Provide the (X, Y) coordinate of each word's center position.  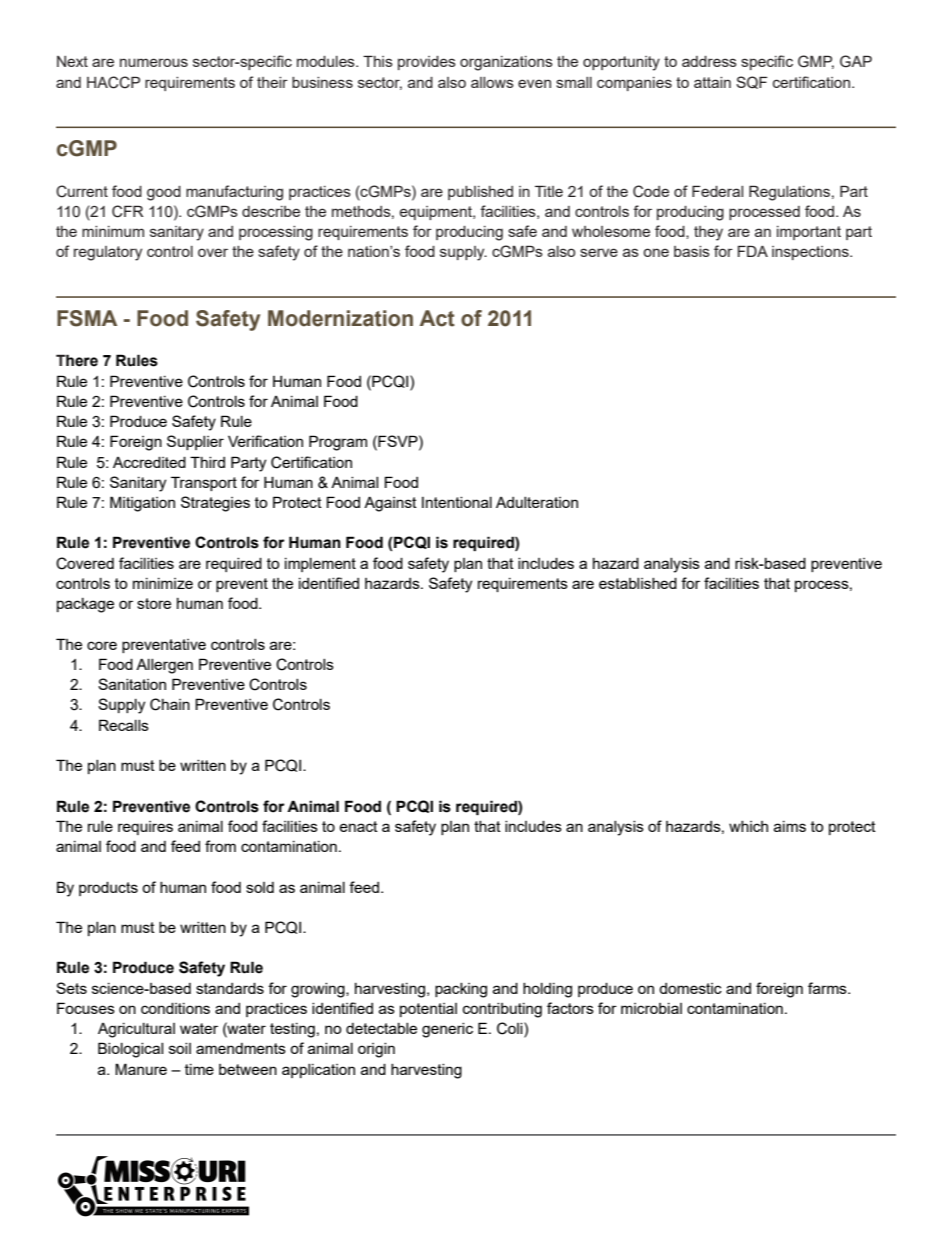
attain (712, 82)
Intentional (457, 502)
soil (180, 1048)
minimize (163, 583)
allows (492, 82)
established (638, 583)
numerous (154, 62)
